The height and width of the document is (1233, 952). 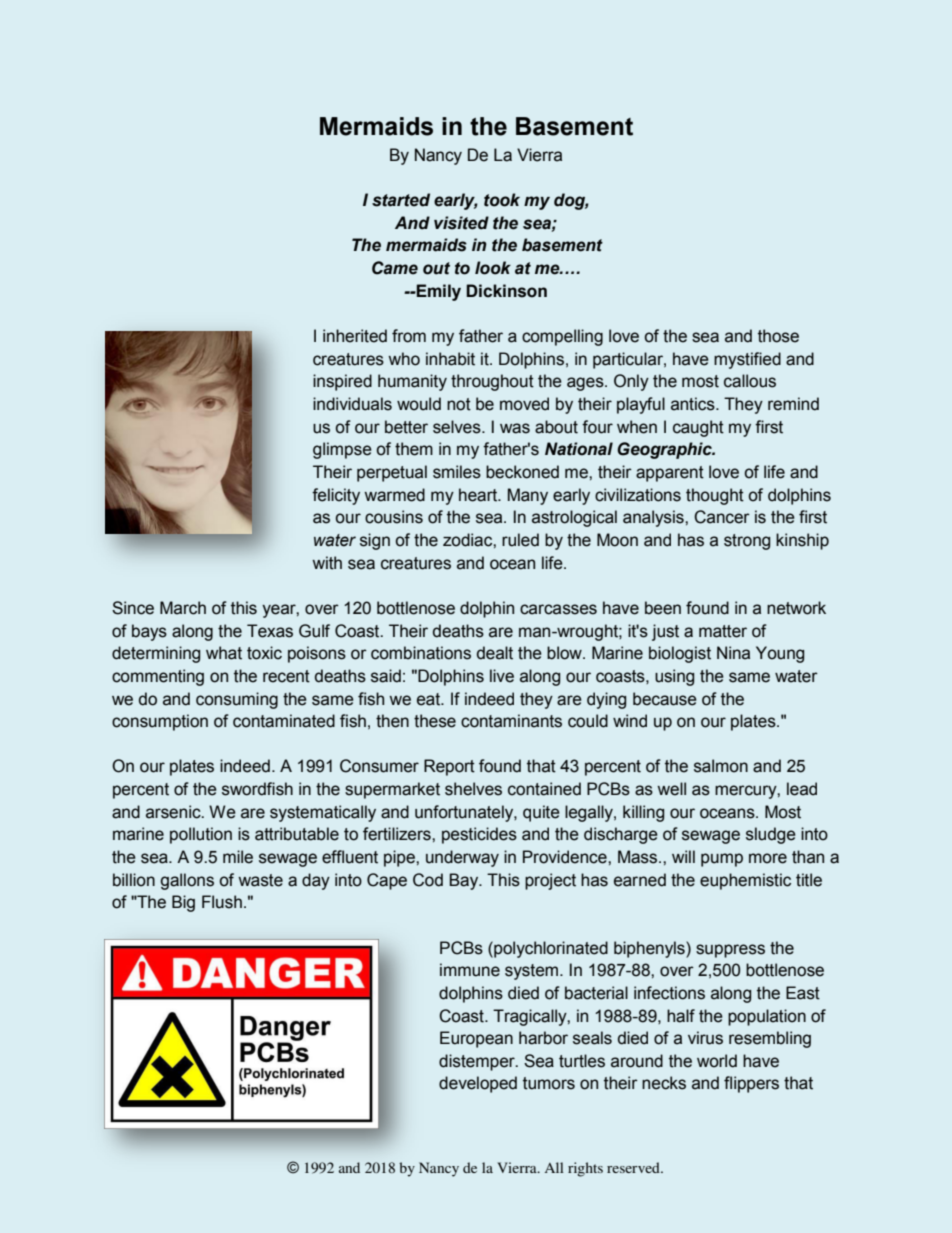 I want to click on developed, so click(x=478, y=1084).
